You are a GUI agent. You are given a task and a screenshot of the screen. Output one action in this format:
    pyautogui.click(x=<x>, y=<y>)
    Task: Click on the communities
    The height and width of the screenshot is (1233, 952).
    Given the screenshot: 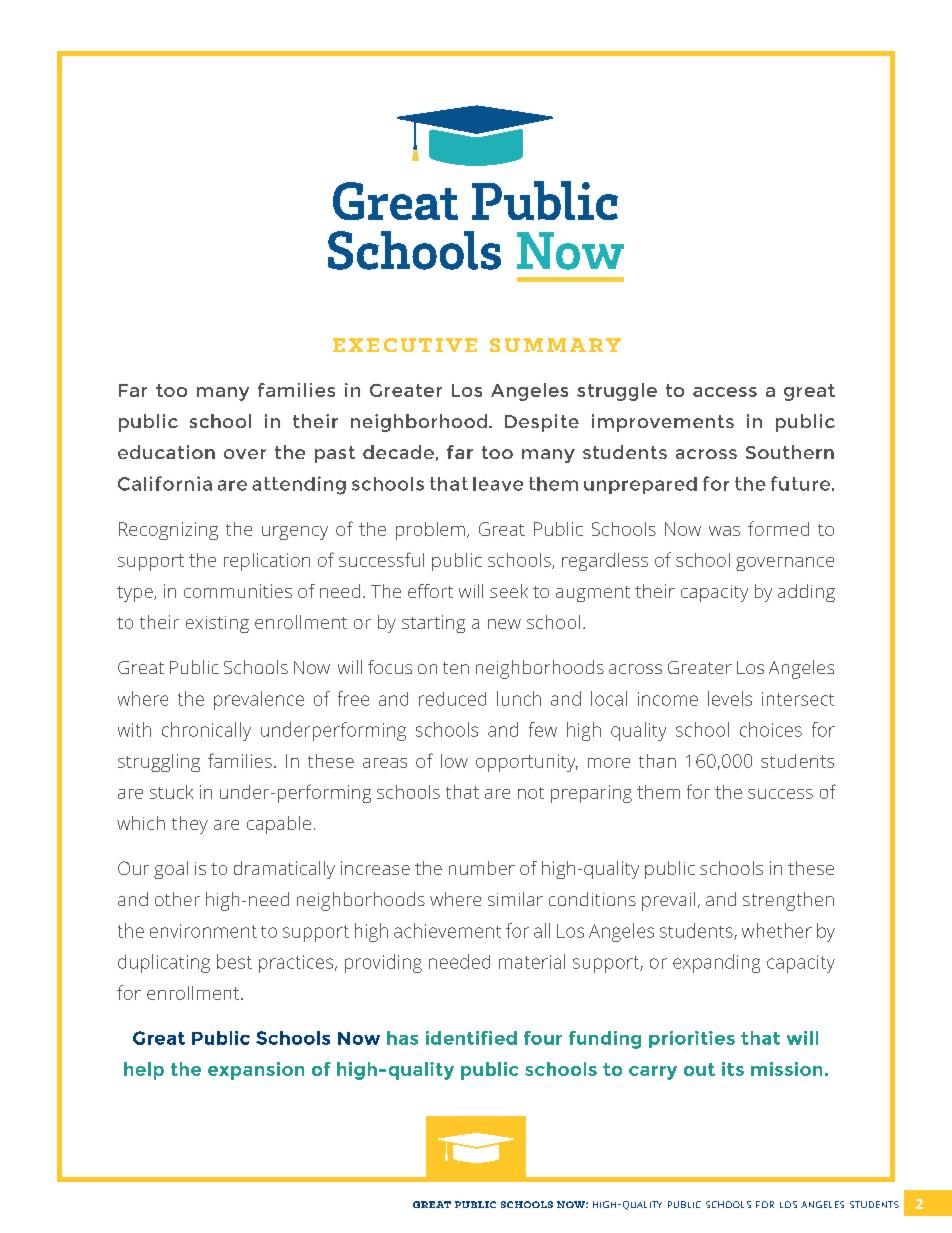 What is the action you would take?
    pyautogui.click(x=238, y=591)
